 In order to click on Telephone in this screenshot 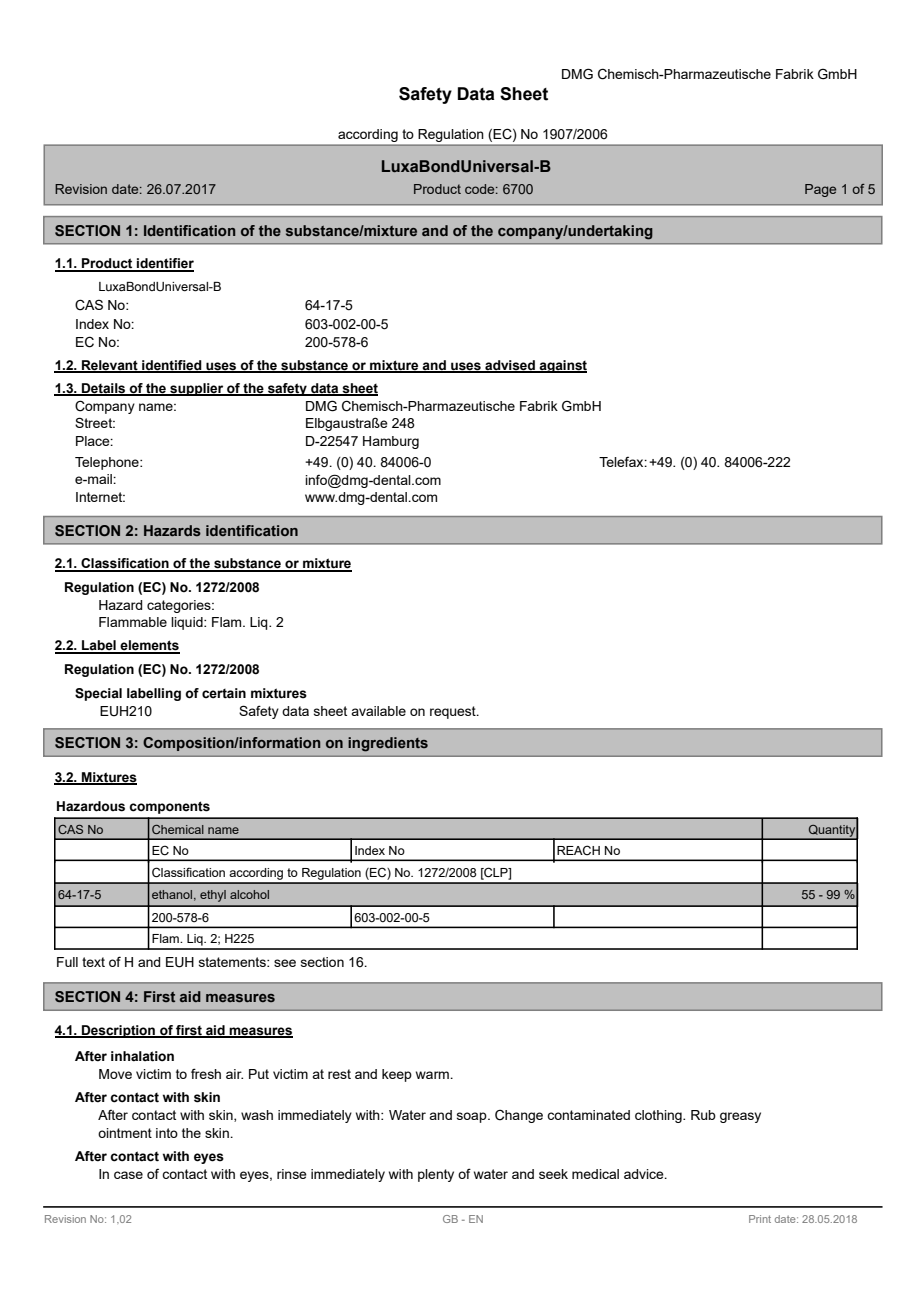, I will do `click(108, 463)`.
